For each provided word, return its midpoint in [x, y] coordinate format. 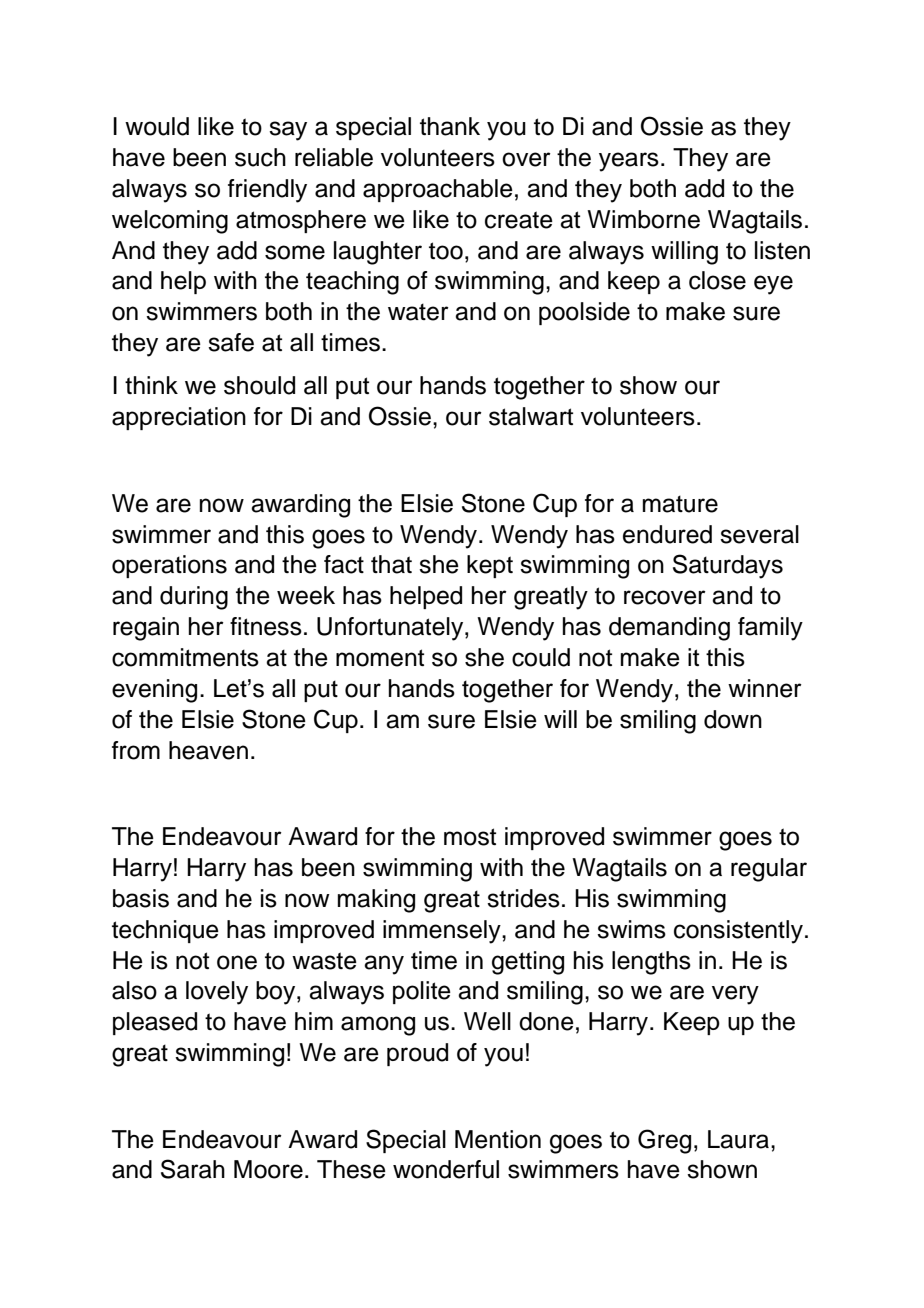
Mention [498, 1139]
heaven [208, 750]
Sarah [193, 1169]
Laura [740, 1139]
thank [450, 126]
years [629, 162]
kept [490, 566]
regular [769, 870]
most [470, 837]
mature [680, 504]
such [260, 157]
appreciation [179, 418]
